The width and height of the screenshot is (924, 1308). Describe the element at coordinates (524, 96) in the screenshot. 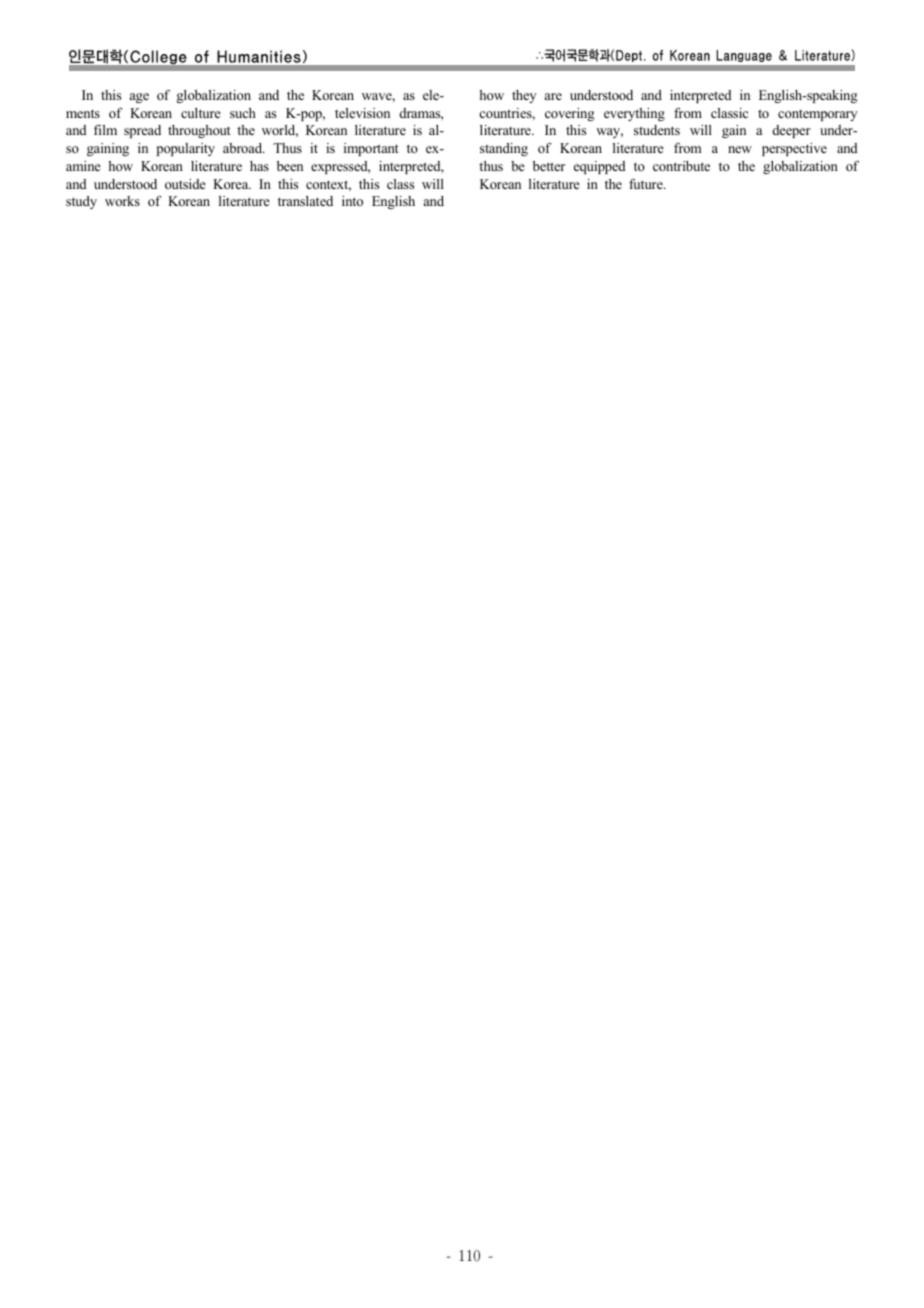

I see `they` at that location.
